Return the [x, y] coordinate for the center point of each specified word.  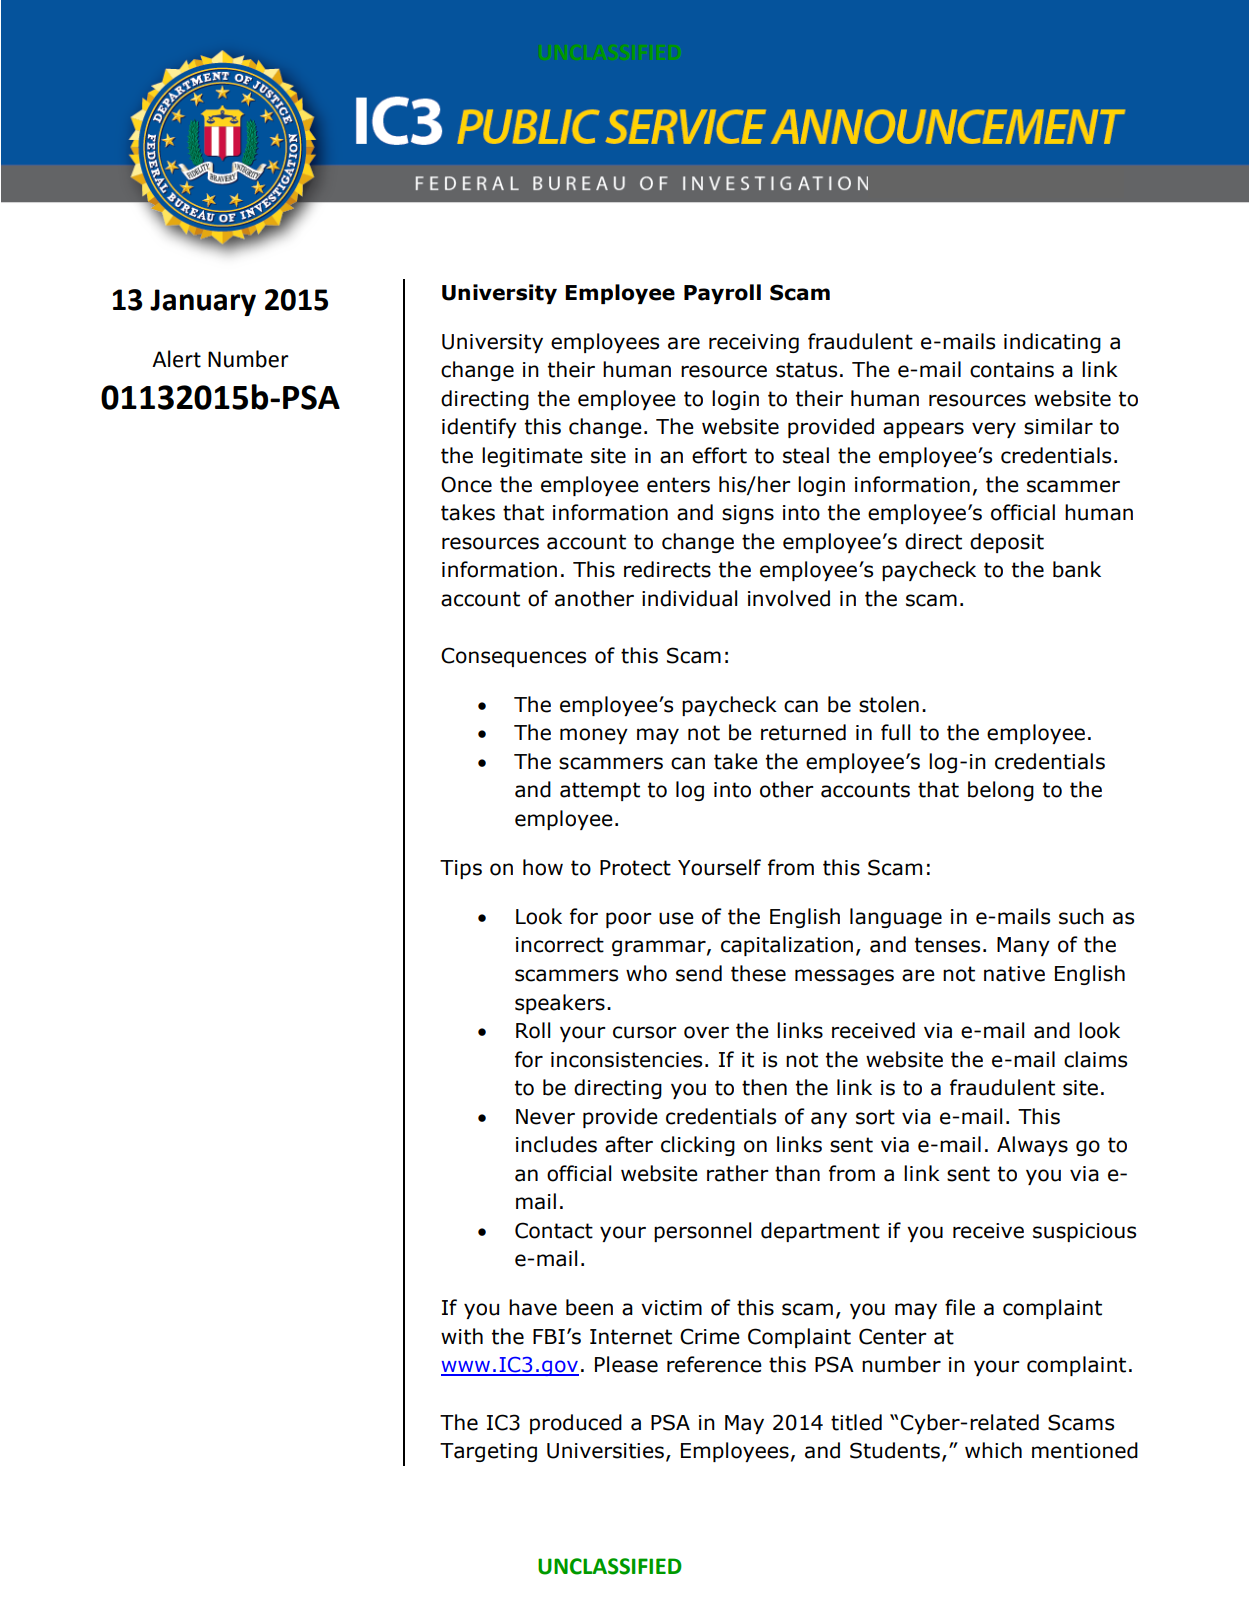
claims [1095, 1059]
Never [545, 1117]
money [594, 736]
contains [1012, 370]
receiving [754, 343]
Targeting [488, 1452]
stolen [889, 704]
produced [576, 1424]
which [993, 1450]
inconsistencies [626, 1060]
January [203, 302]
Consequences [513, 657]
